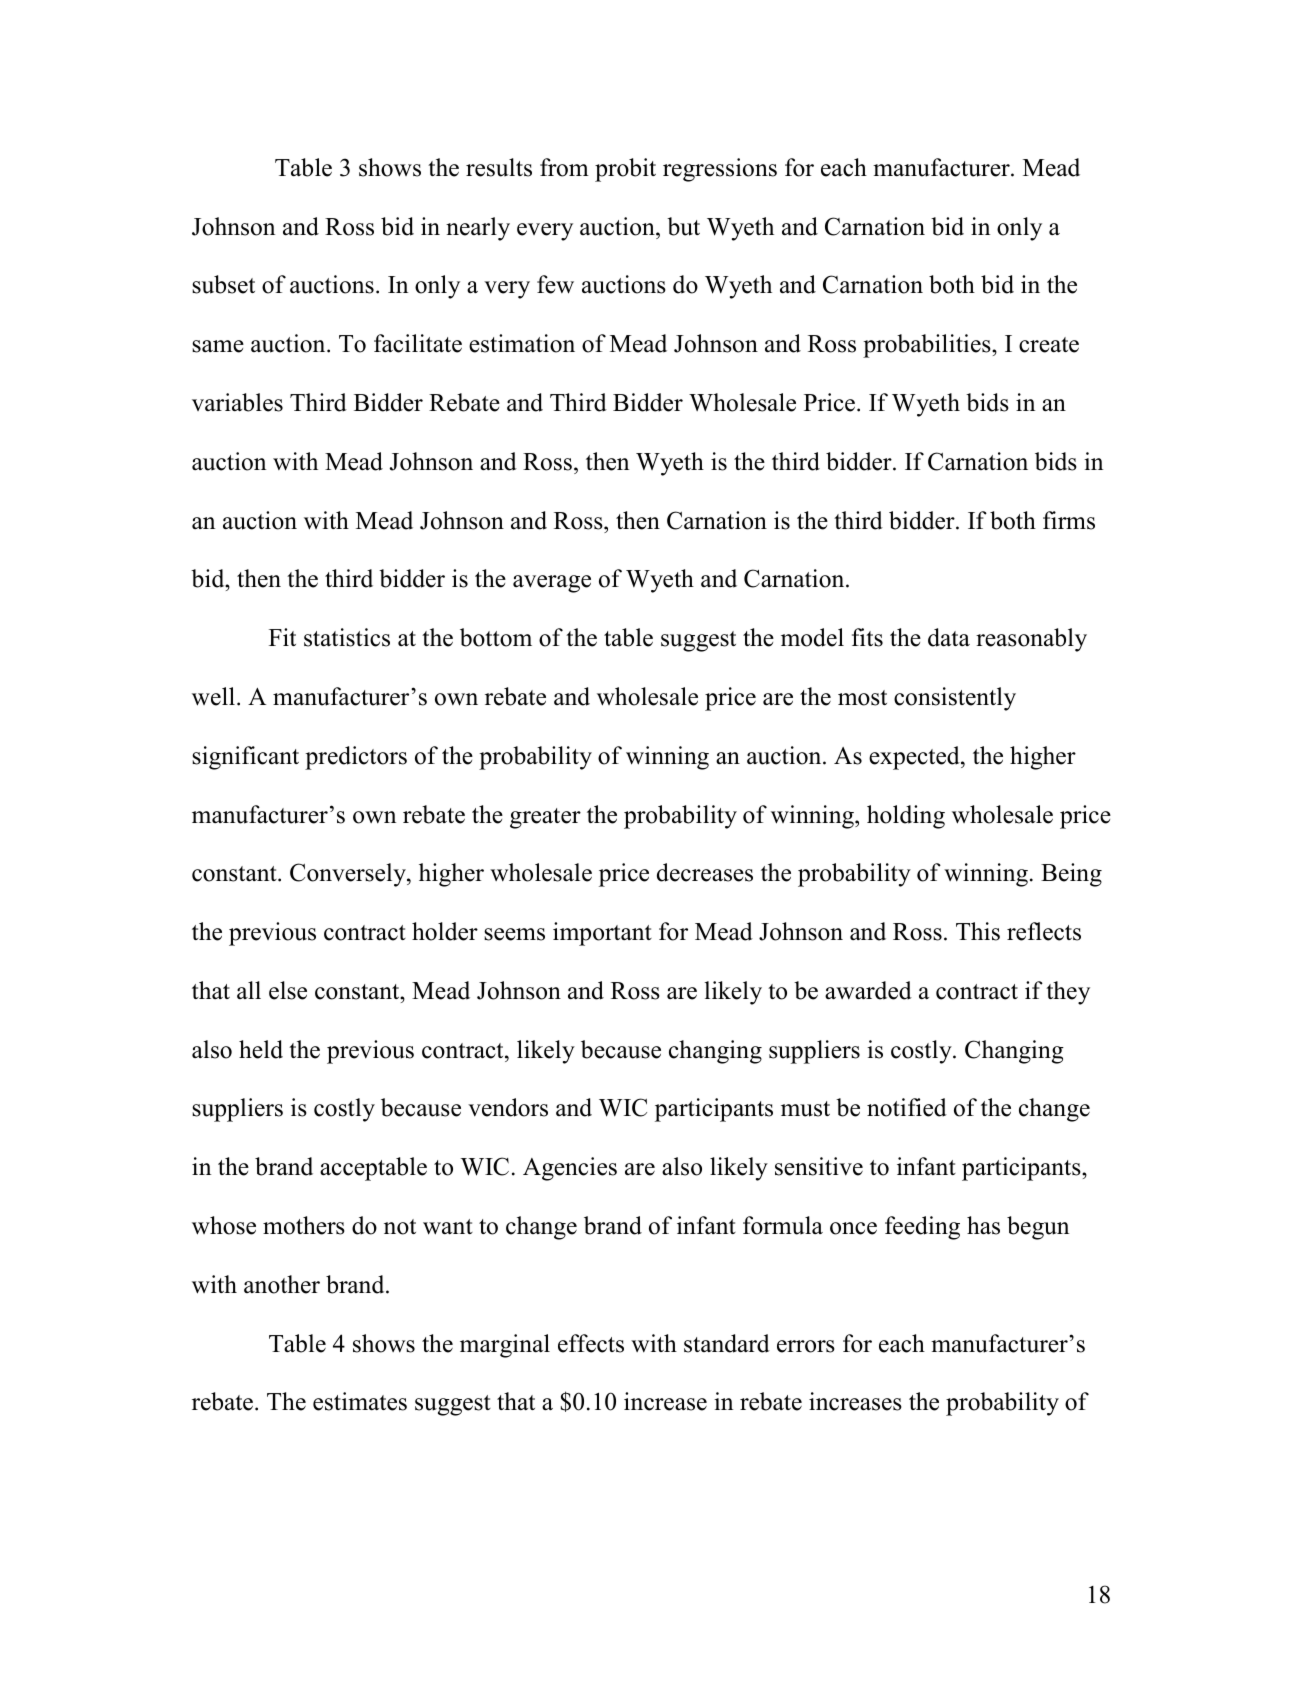  What do you see at coordinates (1069, 520) in the screenshot?
I see `firms` at bounding box center [1069, 520].
